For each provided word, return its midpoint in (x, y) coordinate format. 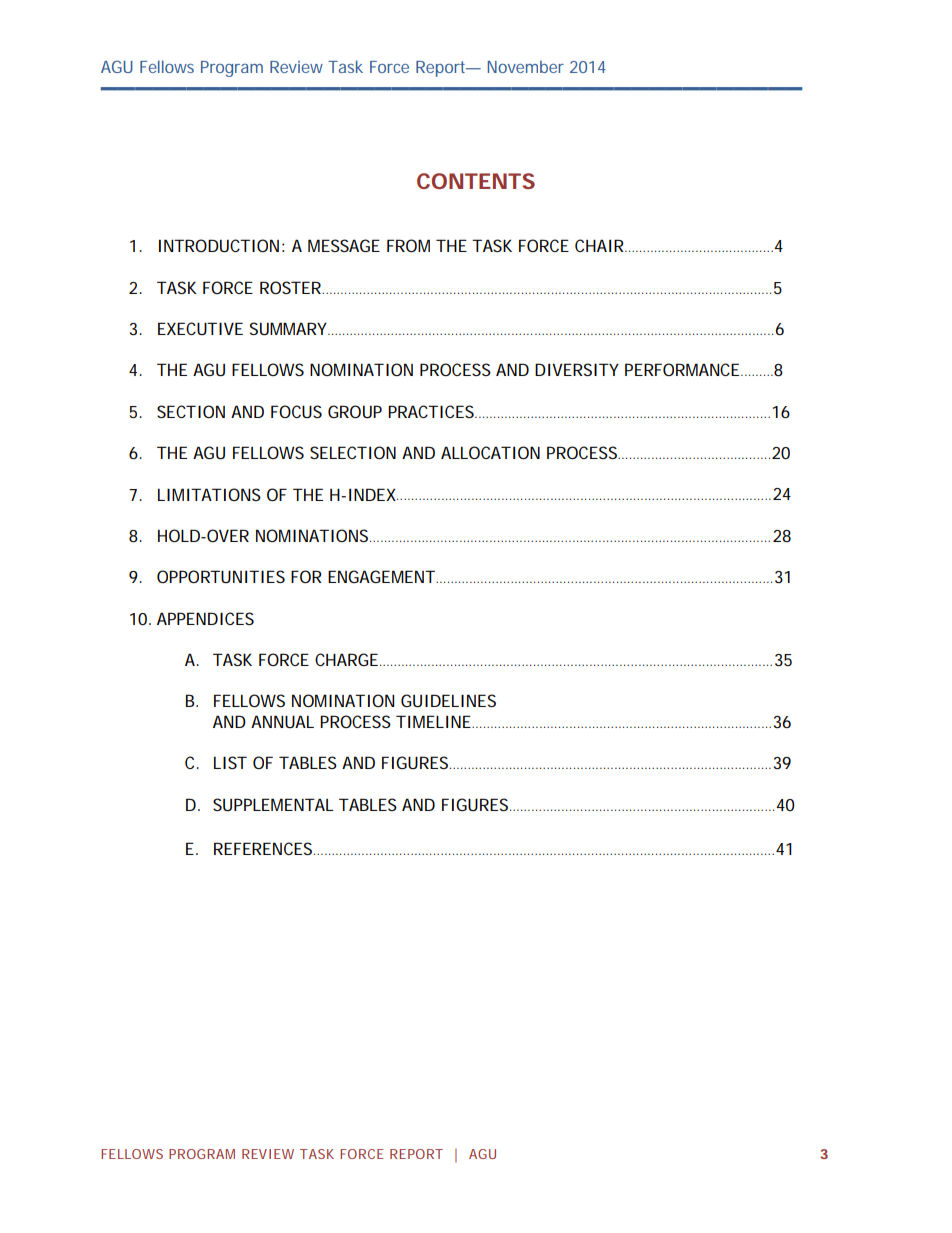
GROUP (355, 411)
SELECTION (353, 452)
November (526, 66)
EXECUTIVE (200, 328)
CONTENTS (476, 181)
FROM (408, 245)
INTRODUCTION (219, 245)
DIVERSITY (577, 369)
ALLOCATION (490, 452)
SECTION (191, 411)
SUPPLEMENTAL (273, 804)
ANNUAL (282, 721)
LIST (230, 762)
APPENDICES (205, 618)
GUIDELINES (448, 700)
